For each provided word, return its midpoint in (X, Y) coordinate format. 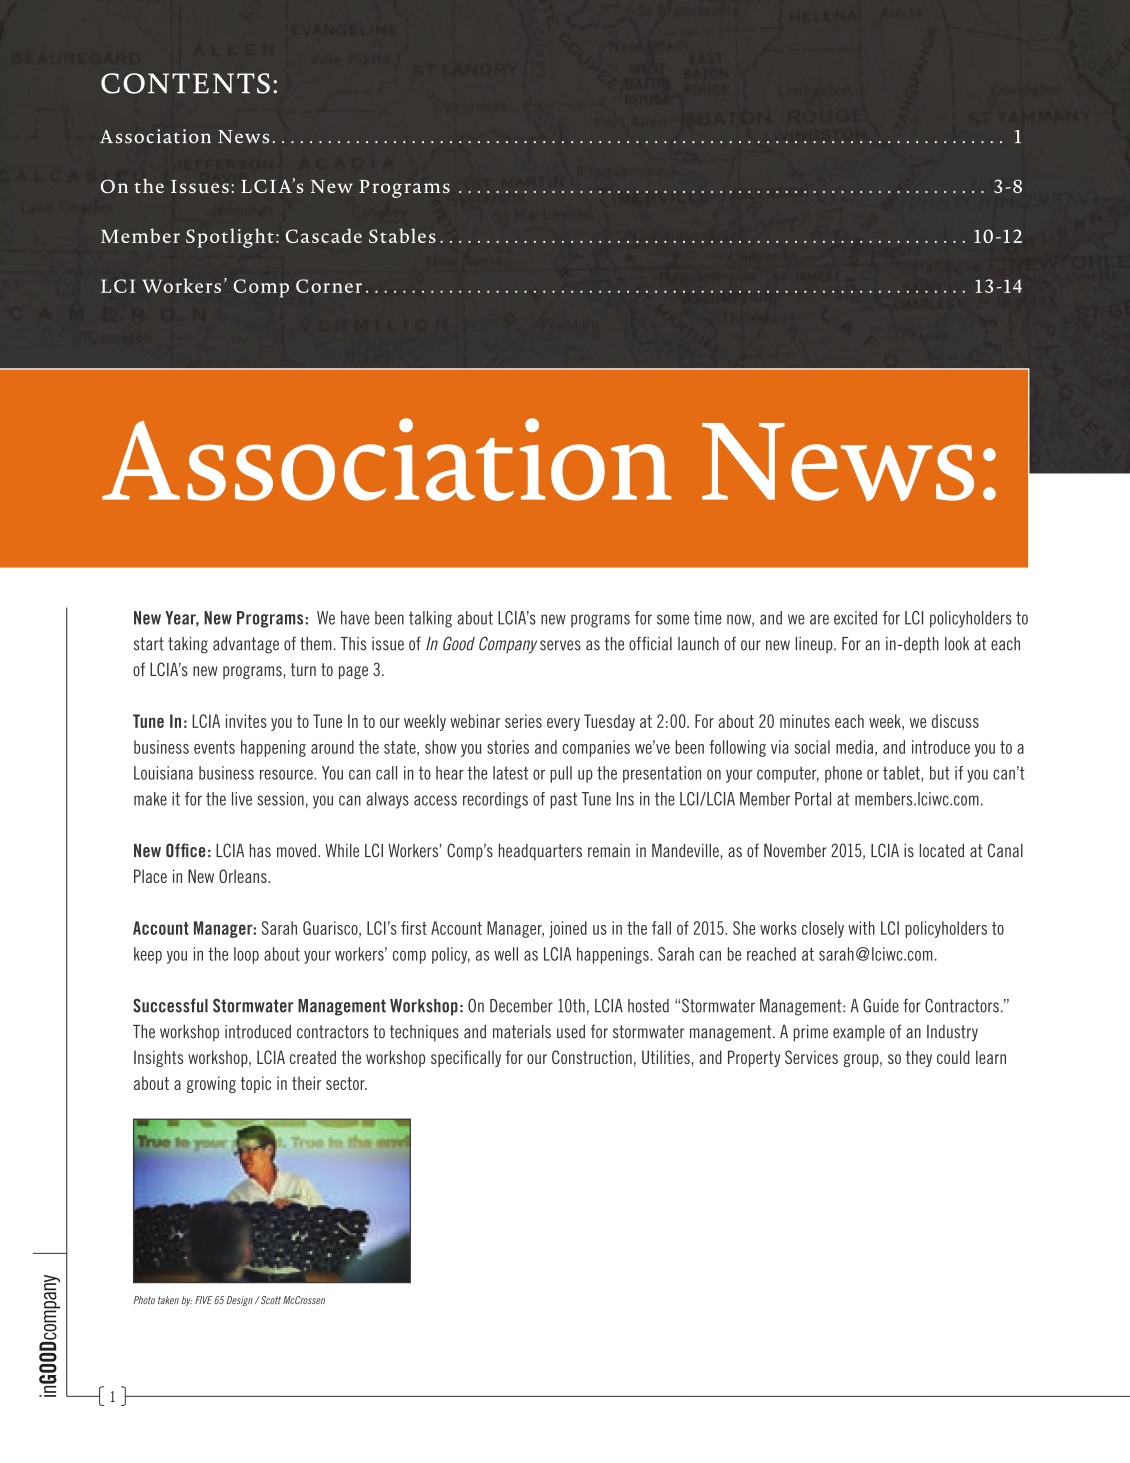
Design (239, 1301)
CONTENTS (185, 83)
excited (855, 618)
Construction (592, 1057)
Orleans (244, 876)
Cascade (324, 235)
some (673, 619)
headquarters (540, 852)
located (942, 851)
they (919, 1058)
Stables (402, 235)
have (355, 618)
